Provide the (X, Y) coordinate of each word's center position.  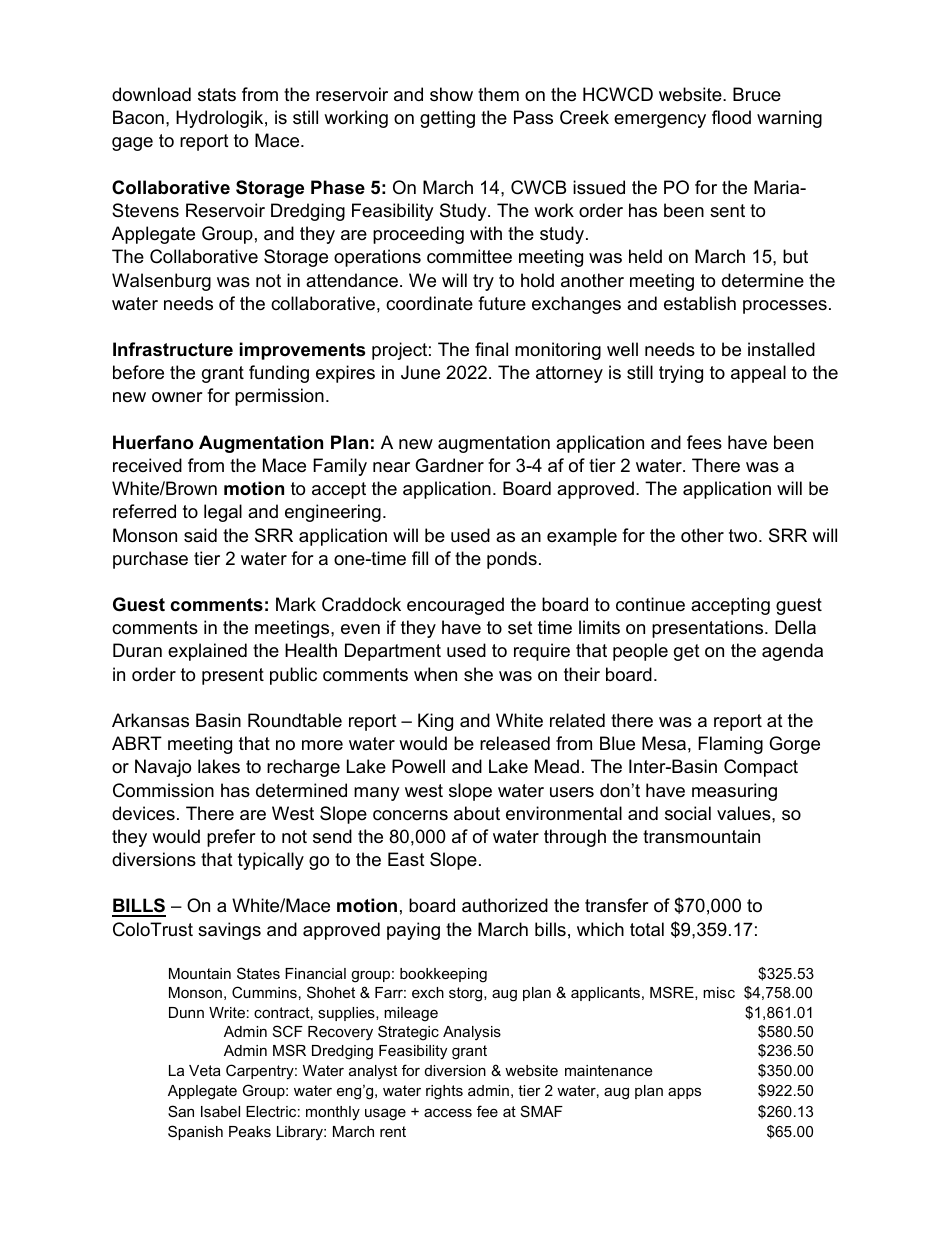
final (491, 349)
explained (207, 652)
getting (447, 119)
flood (731, 117)
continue (650, 604)
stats (217, 95)
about (477, 813)
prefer (231, 838)
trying (681, 374)
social (688, 813)
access (448, 1112)
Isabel (220, 1111)
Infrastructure (173, 349)
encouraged (455, 606)
